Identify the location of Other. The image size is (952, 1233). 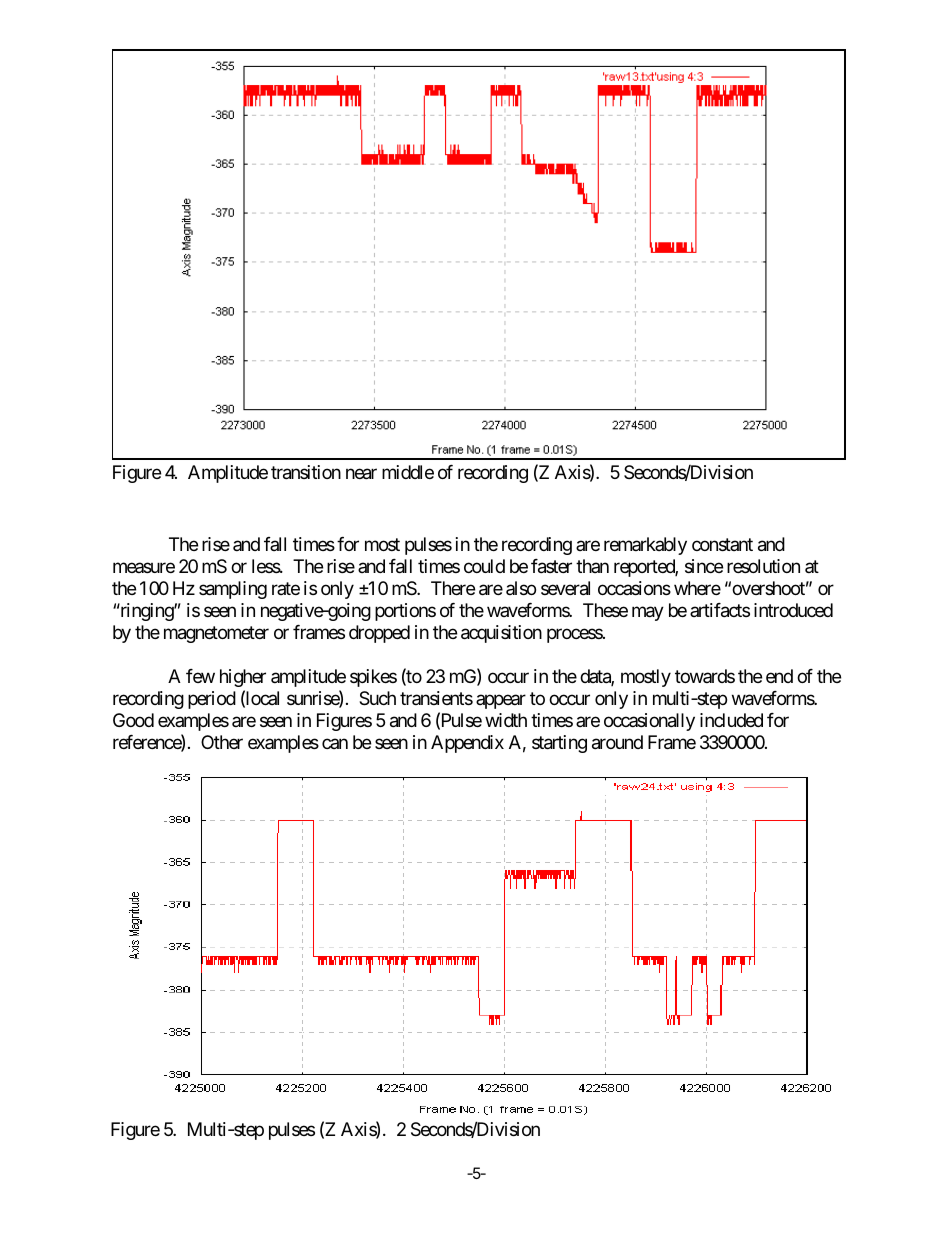
(222, 742).
